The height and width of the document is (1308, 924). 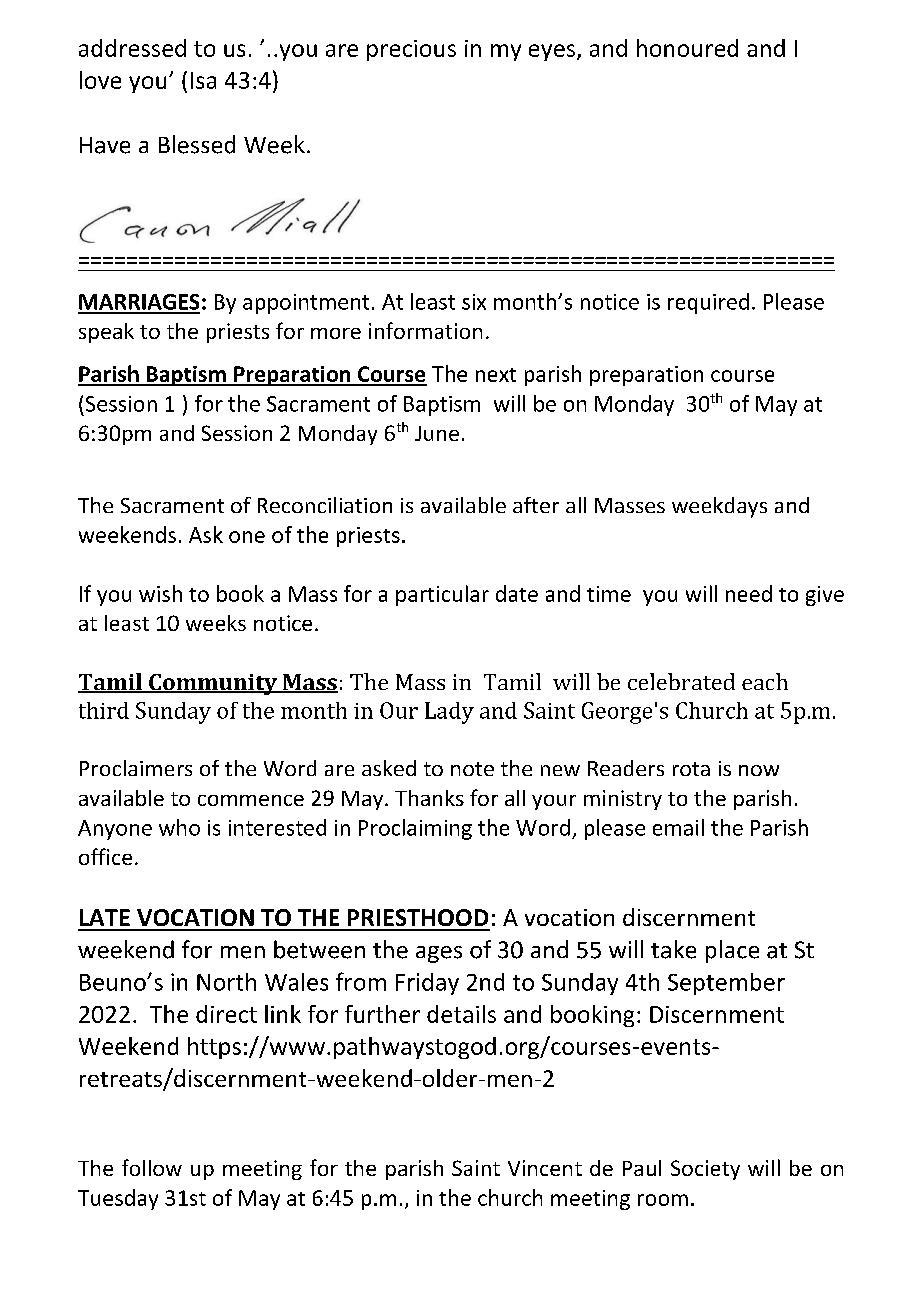 What do you see at coordinates (213, 684) in the document?
I see `Community` at bounding box center [213, 684].
